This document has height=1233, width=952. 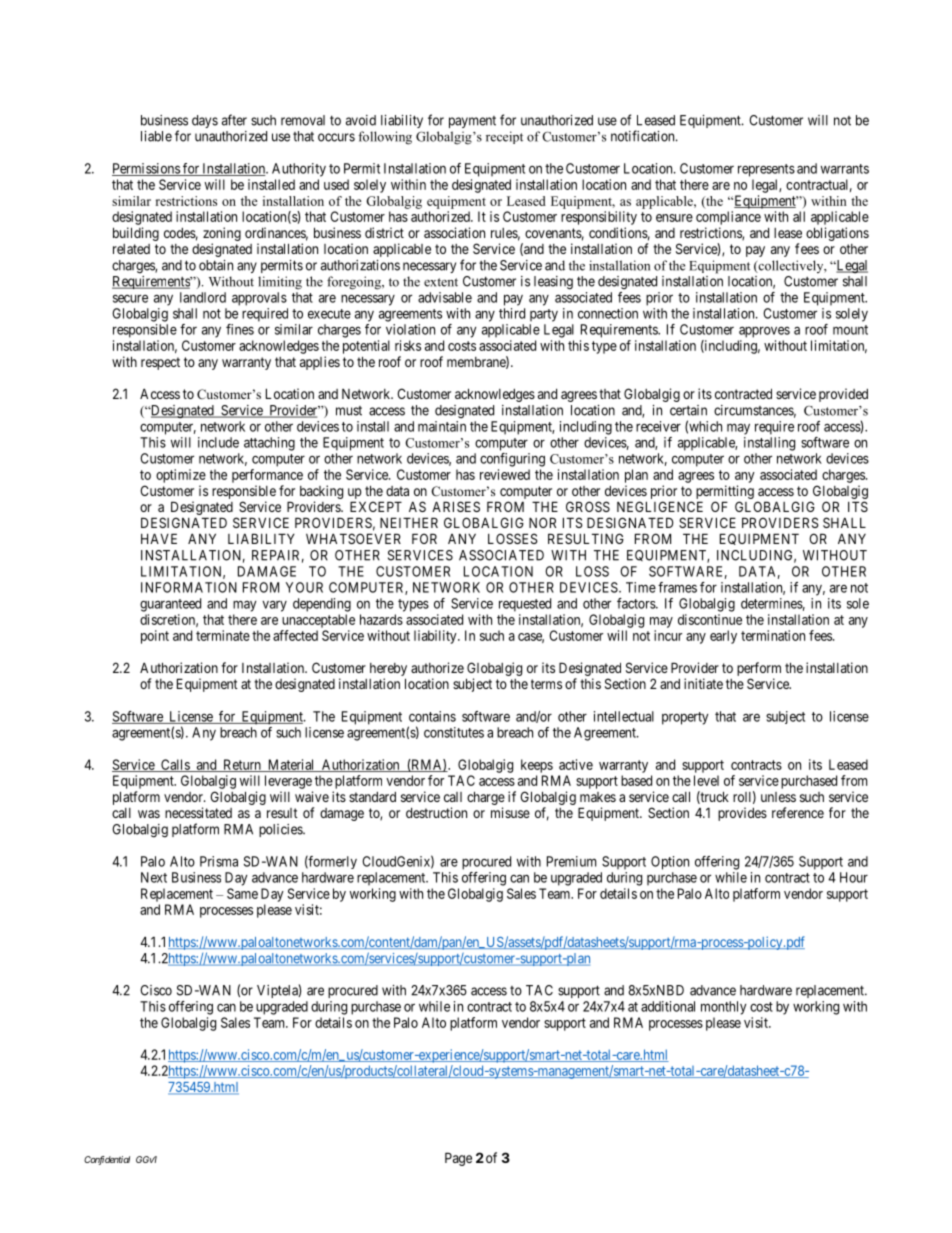 What do you see at coordinates (505, 474) in the document?
I see `reviewed` at bounding box center [505, 474].
